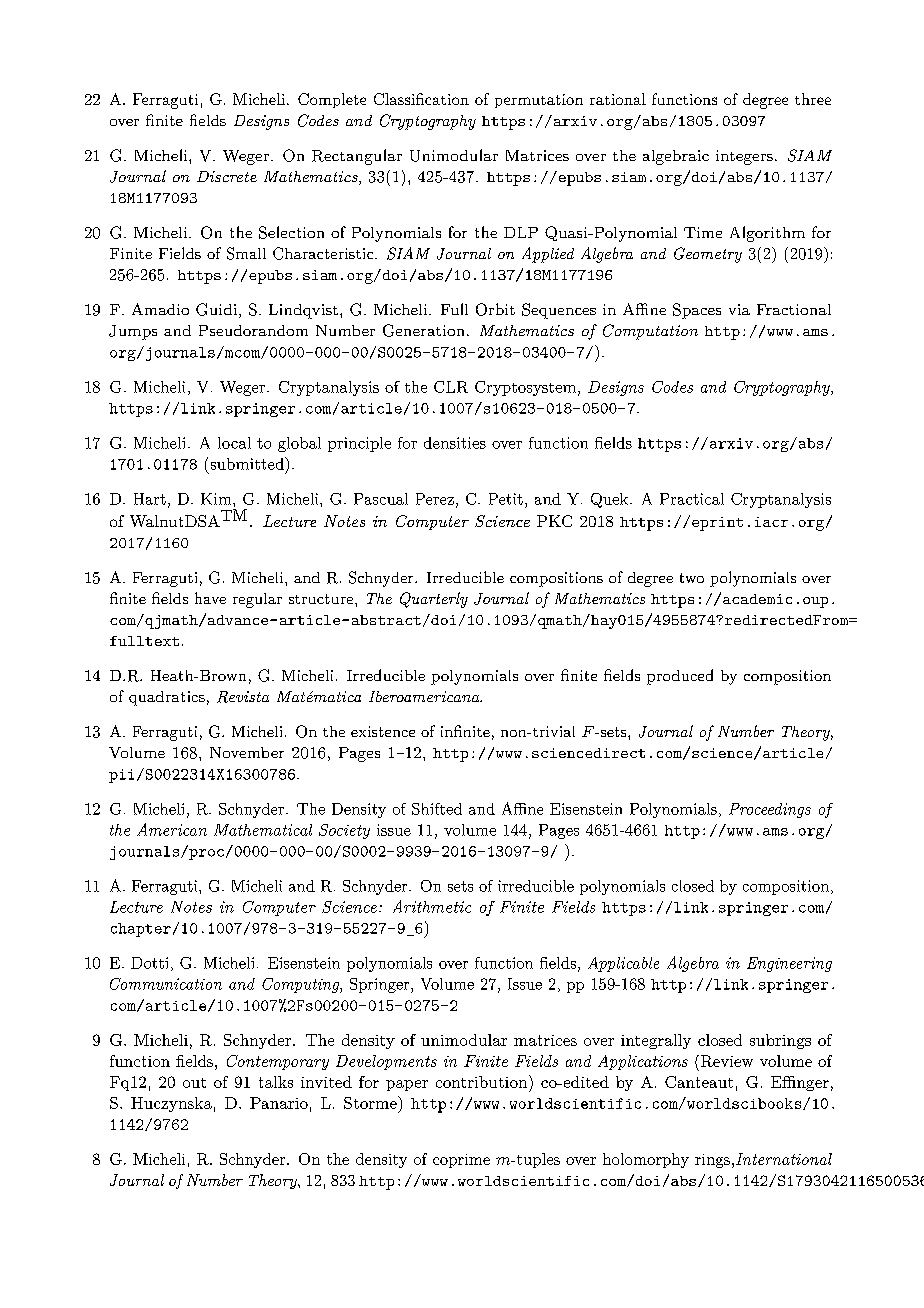  Describe the element at coordinates (692, 499) in the document. I see `Practical` at that location.
